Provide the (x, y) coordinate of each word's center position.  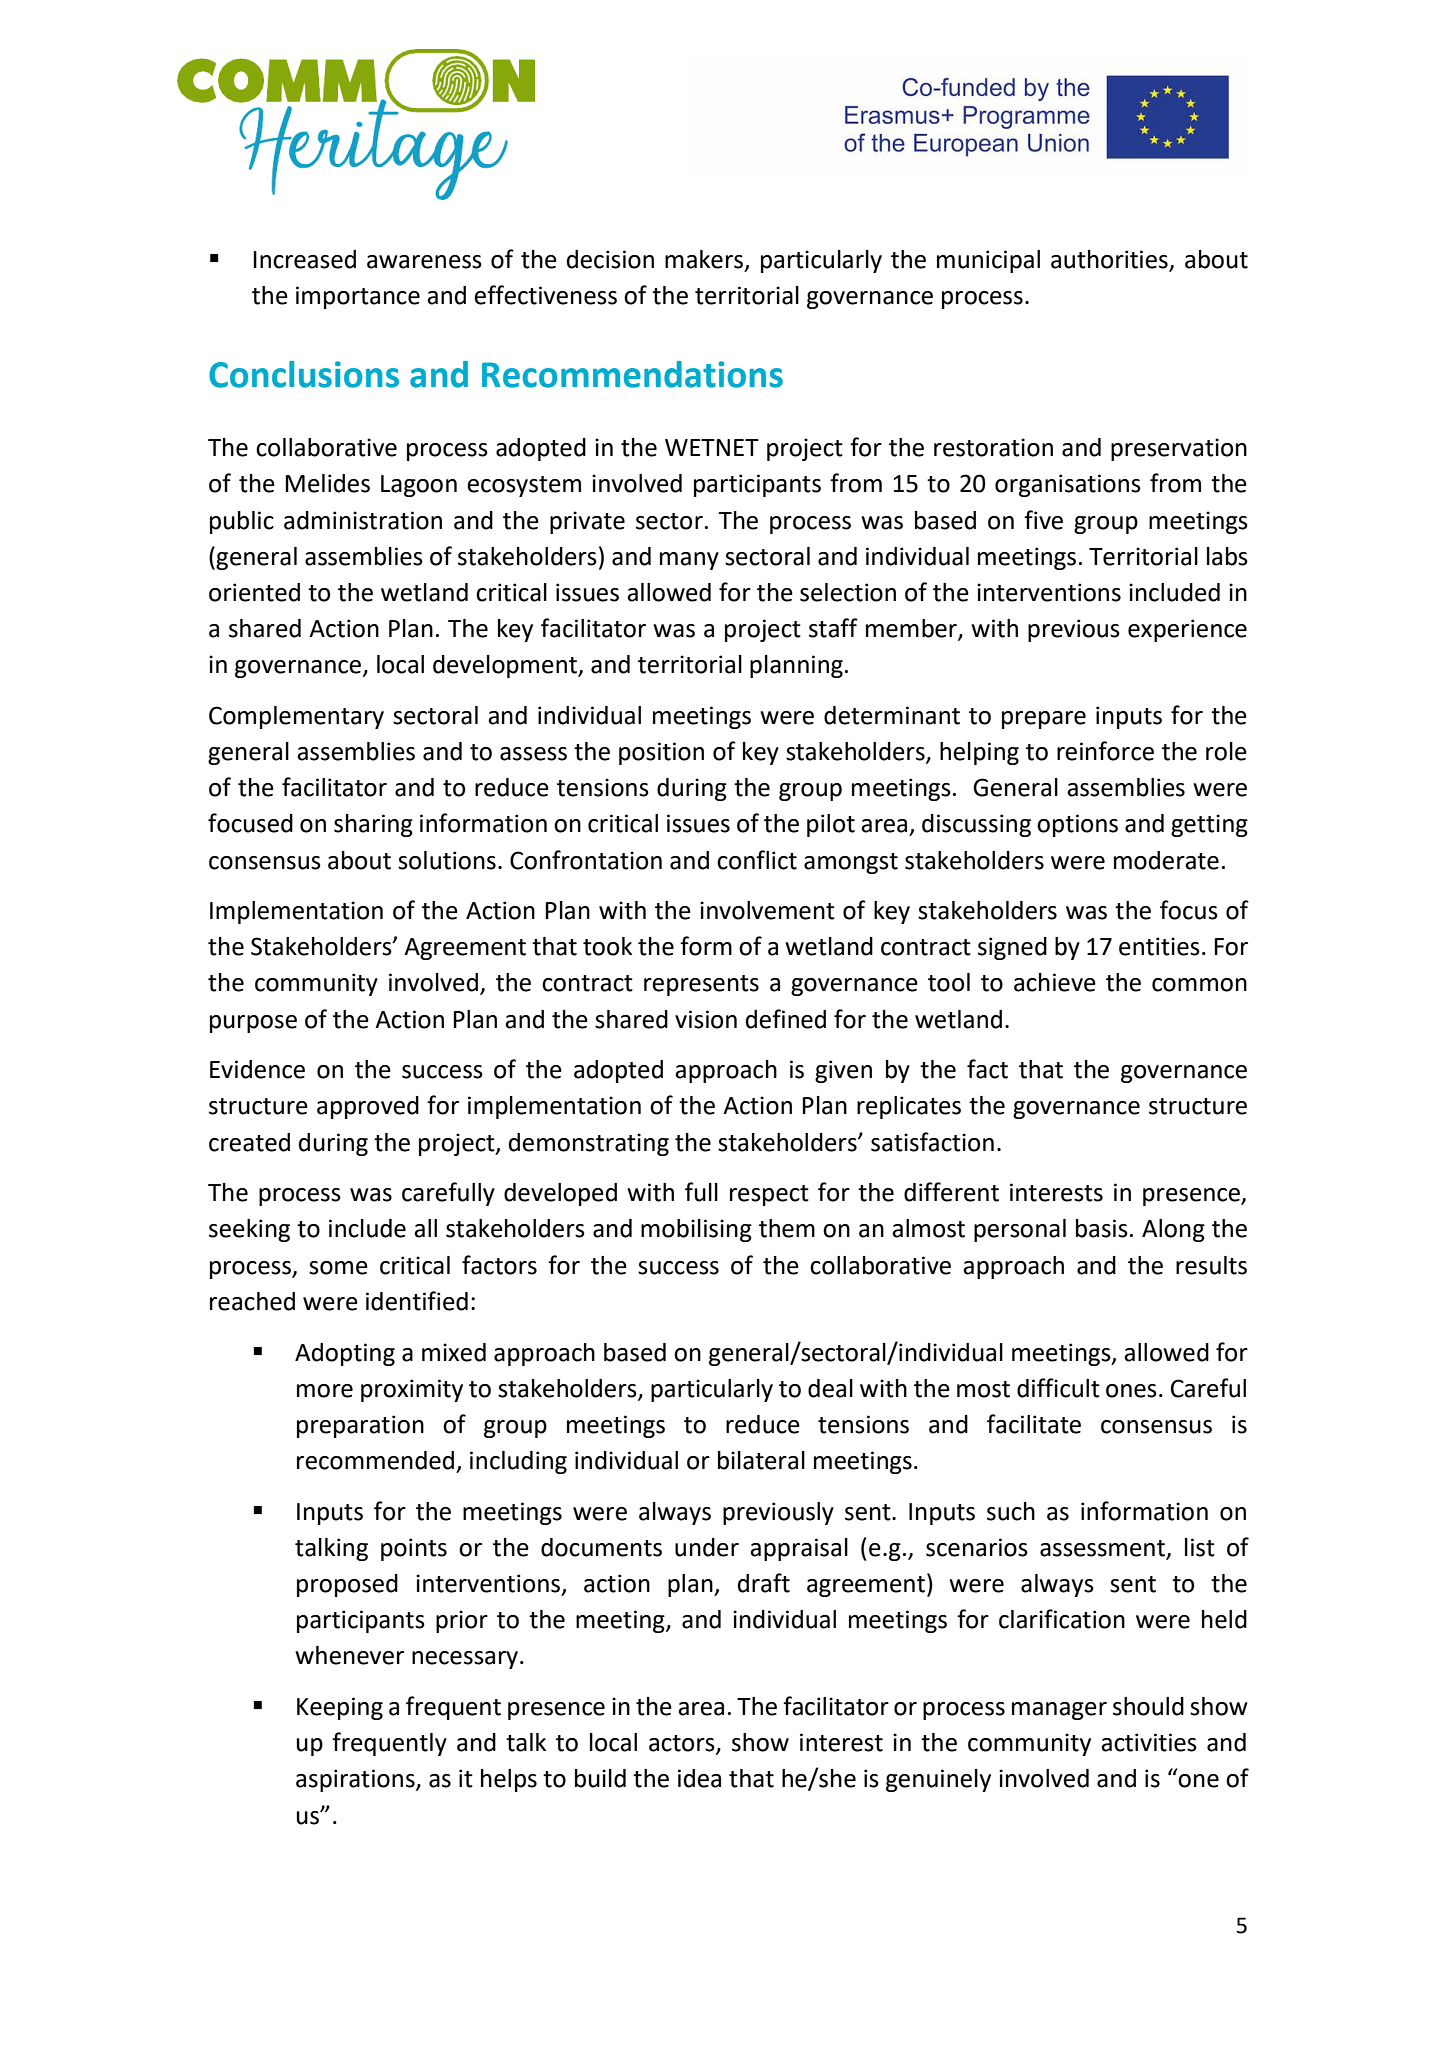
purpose (253, 1024)
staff (833, 628)
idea (699, 1778)
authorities (1110, 260)
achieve (1055, 982)
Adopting (345, 1354)
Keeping (340, 1708)
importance (358, 297)
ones (1131, 1391)
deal (830, 1388)
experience (1187, 630)
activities (1149, 1742)
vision (706, 1019)
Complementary (296, 717)
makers (704, 259)
